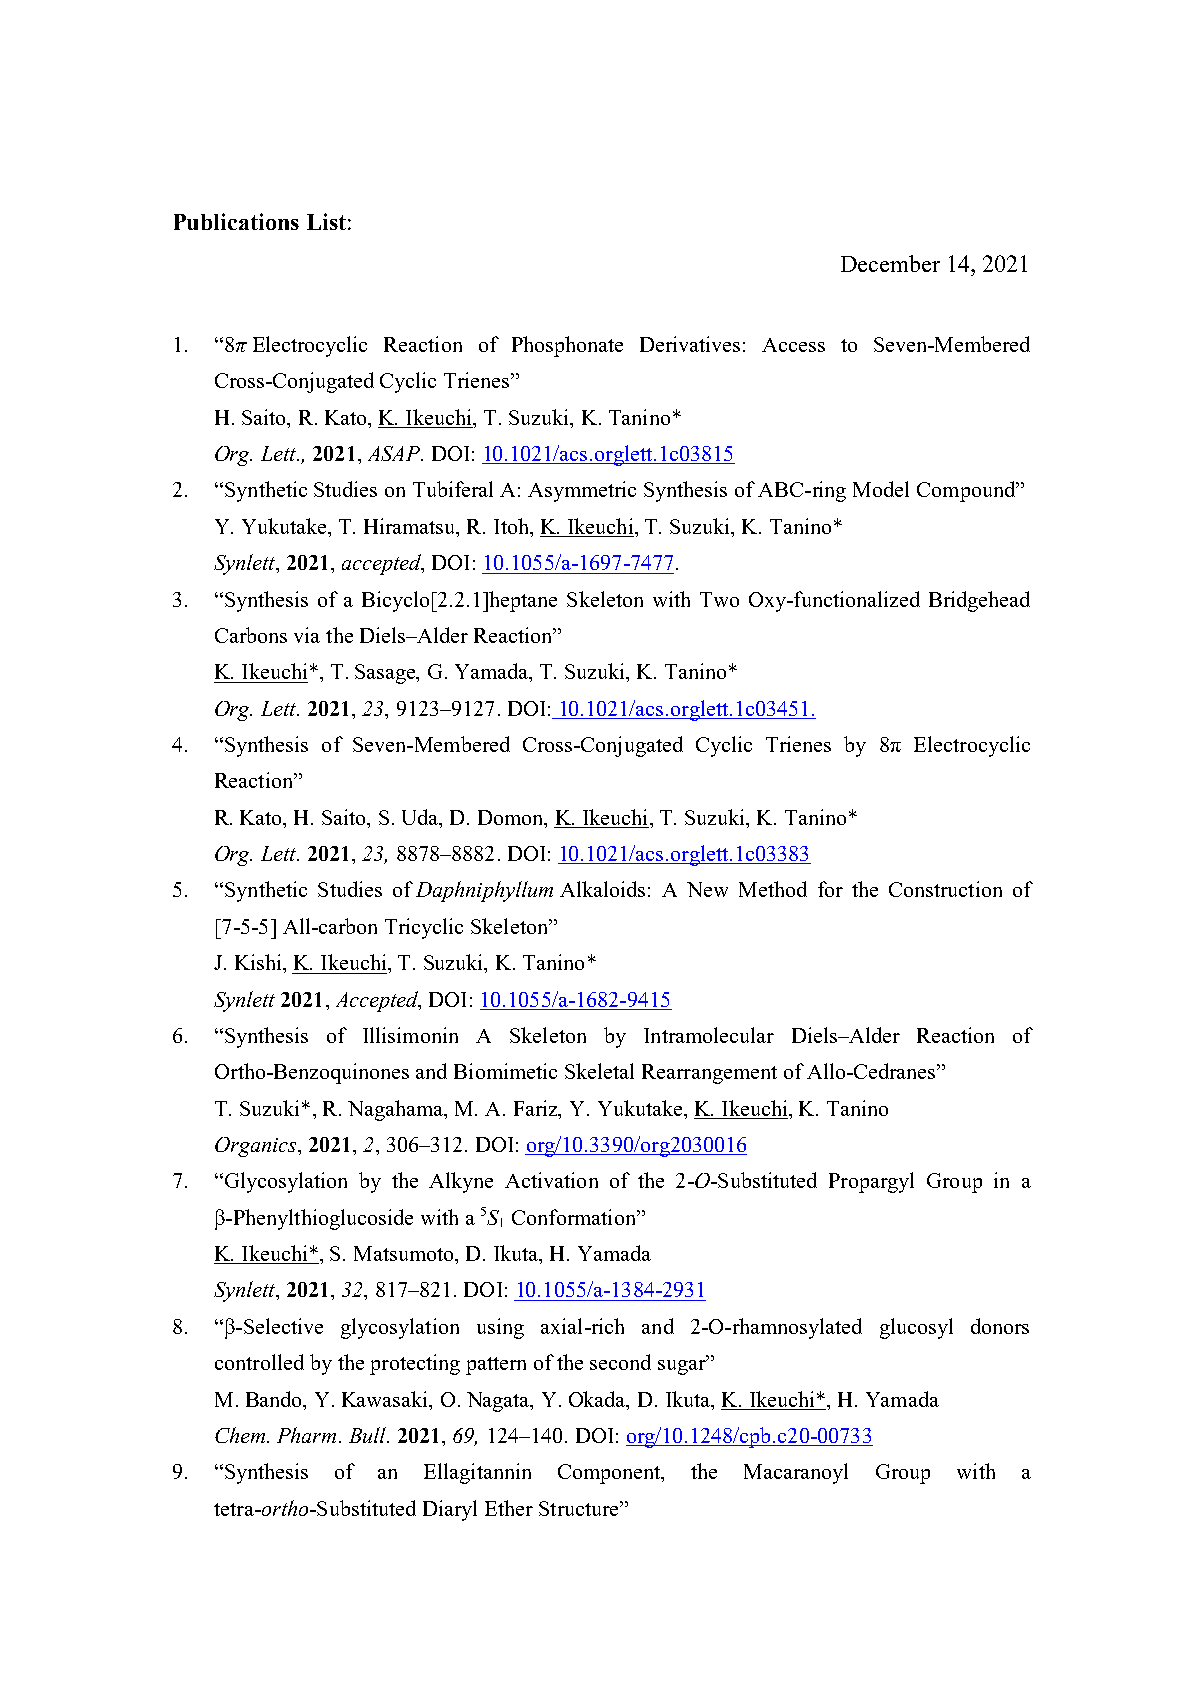 The height and width of the page is (1701, 1202). Describe the element at coordinates (602, 889) in the page. I see `Alkaloids` at that location.
